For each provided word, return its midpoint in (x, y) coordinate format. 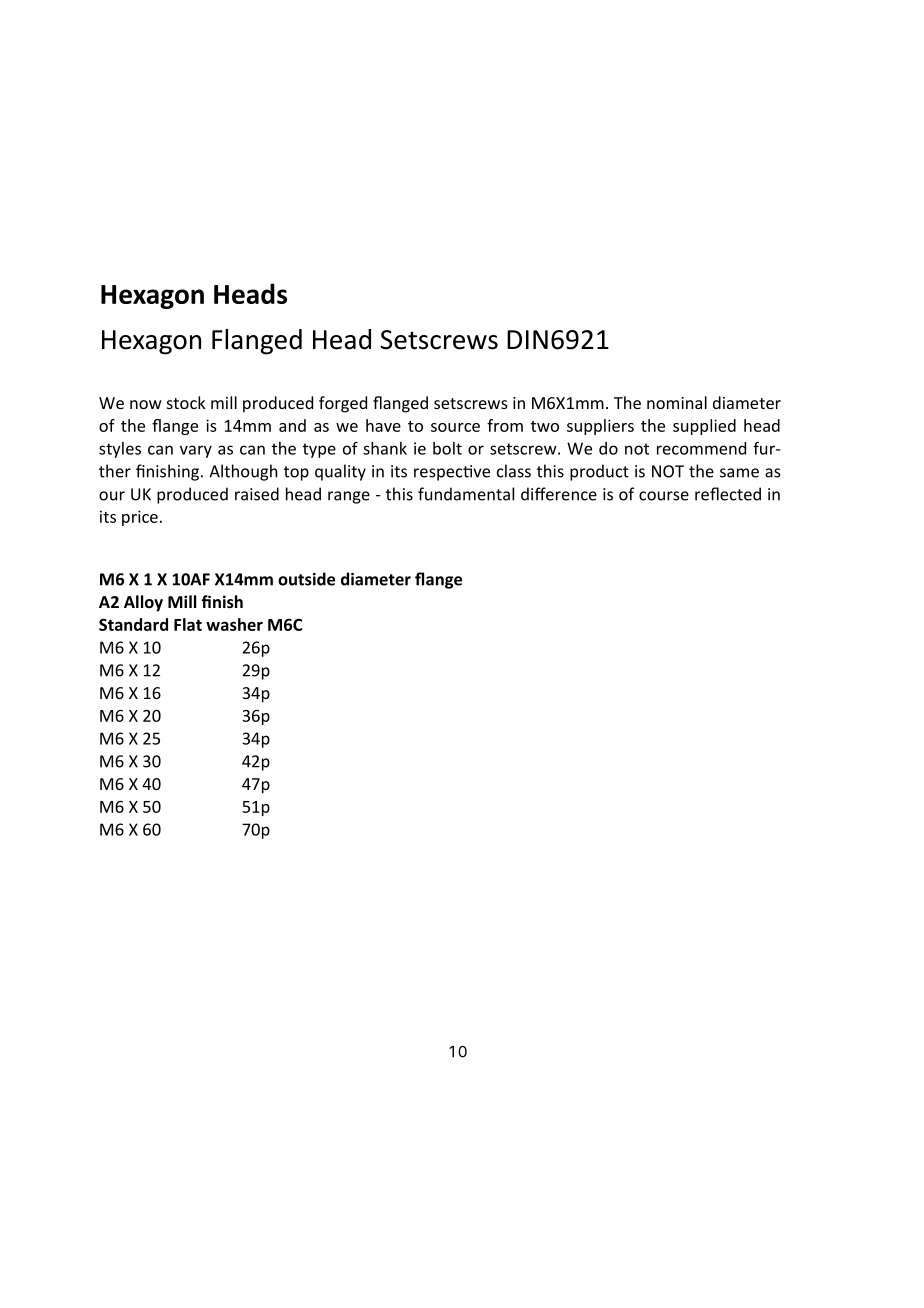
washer (234, 624)
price (140, 518)
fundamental (466, 494)
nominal (677, 402)
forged (343, 404)
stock (186, 402)
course (664, 496)
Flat (188, 624)
